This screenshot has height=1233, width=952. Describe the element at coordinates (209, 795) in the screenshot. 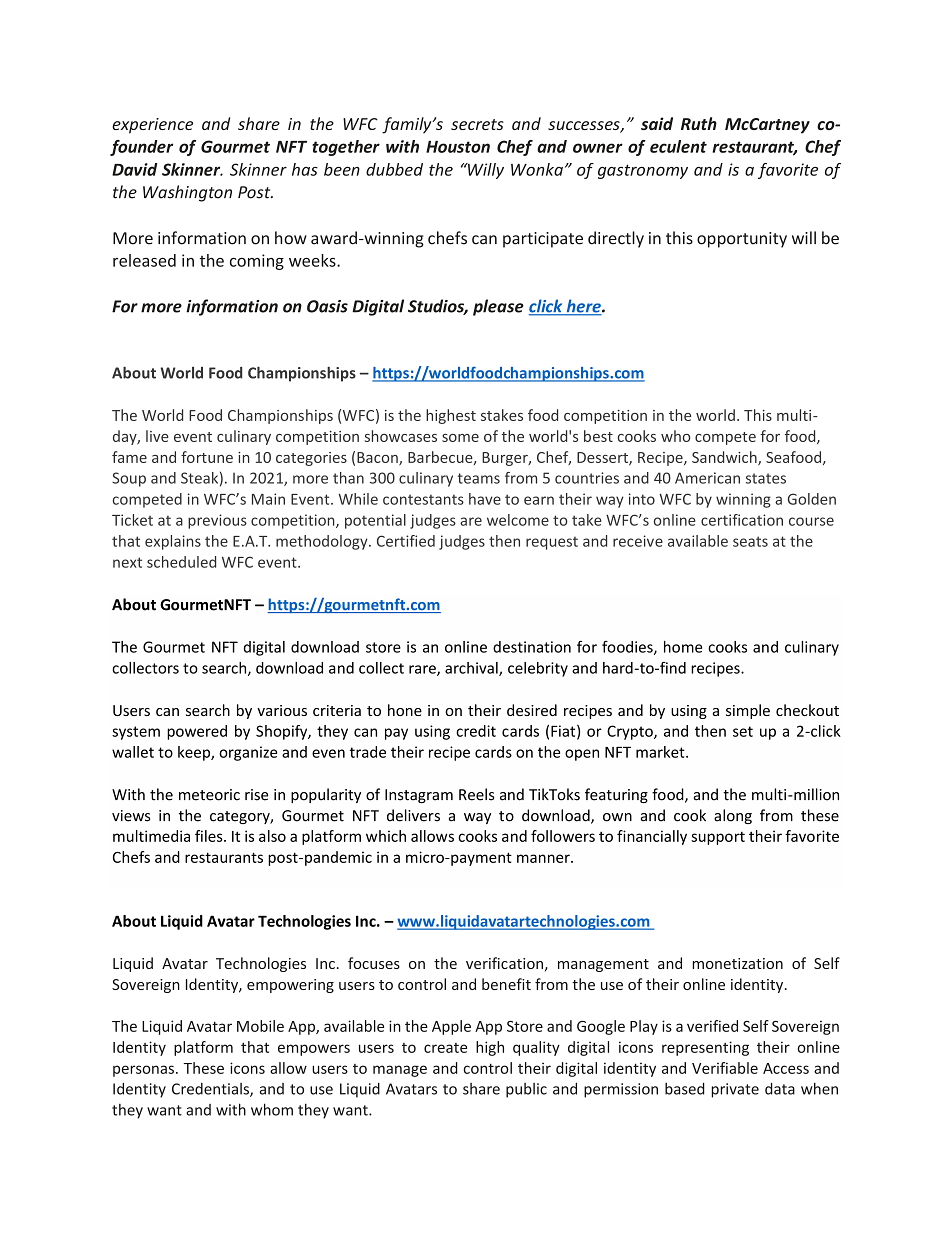

I see `meteoric` at that location.
